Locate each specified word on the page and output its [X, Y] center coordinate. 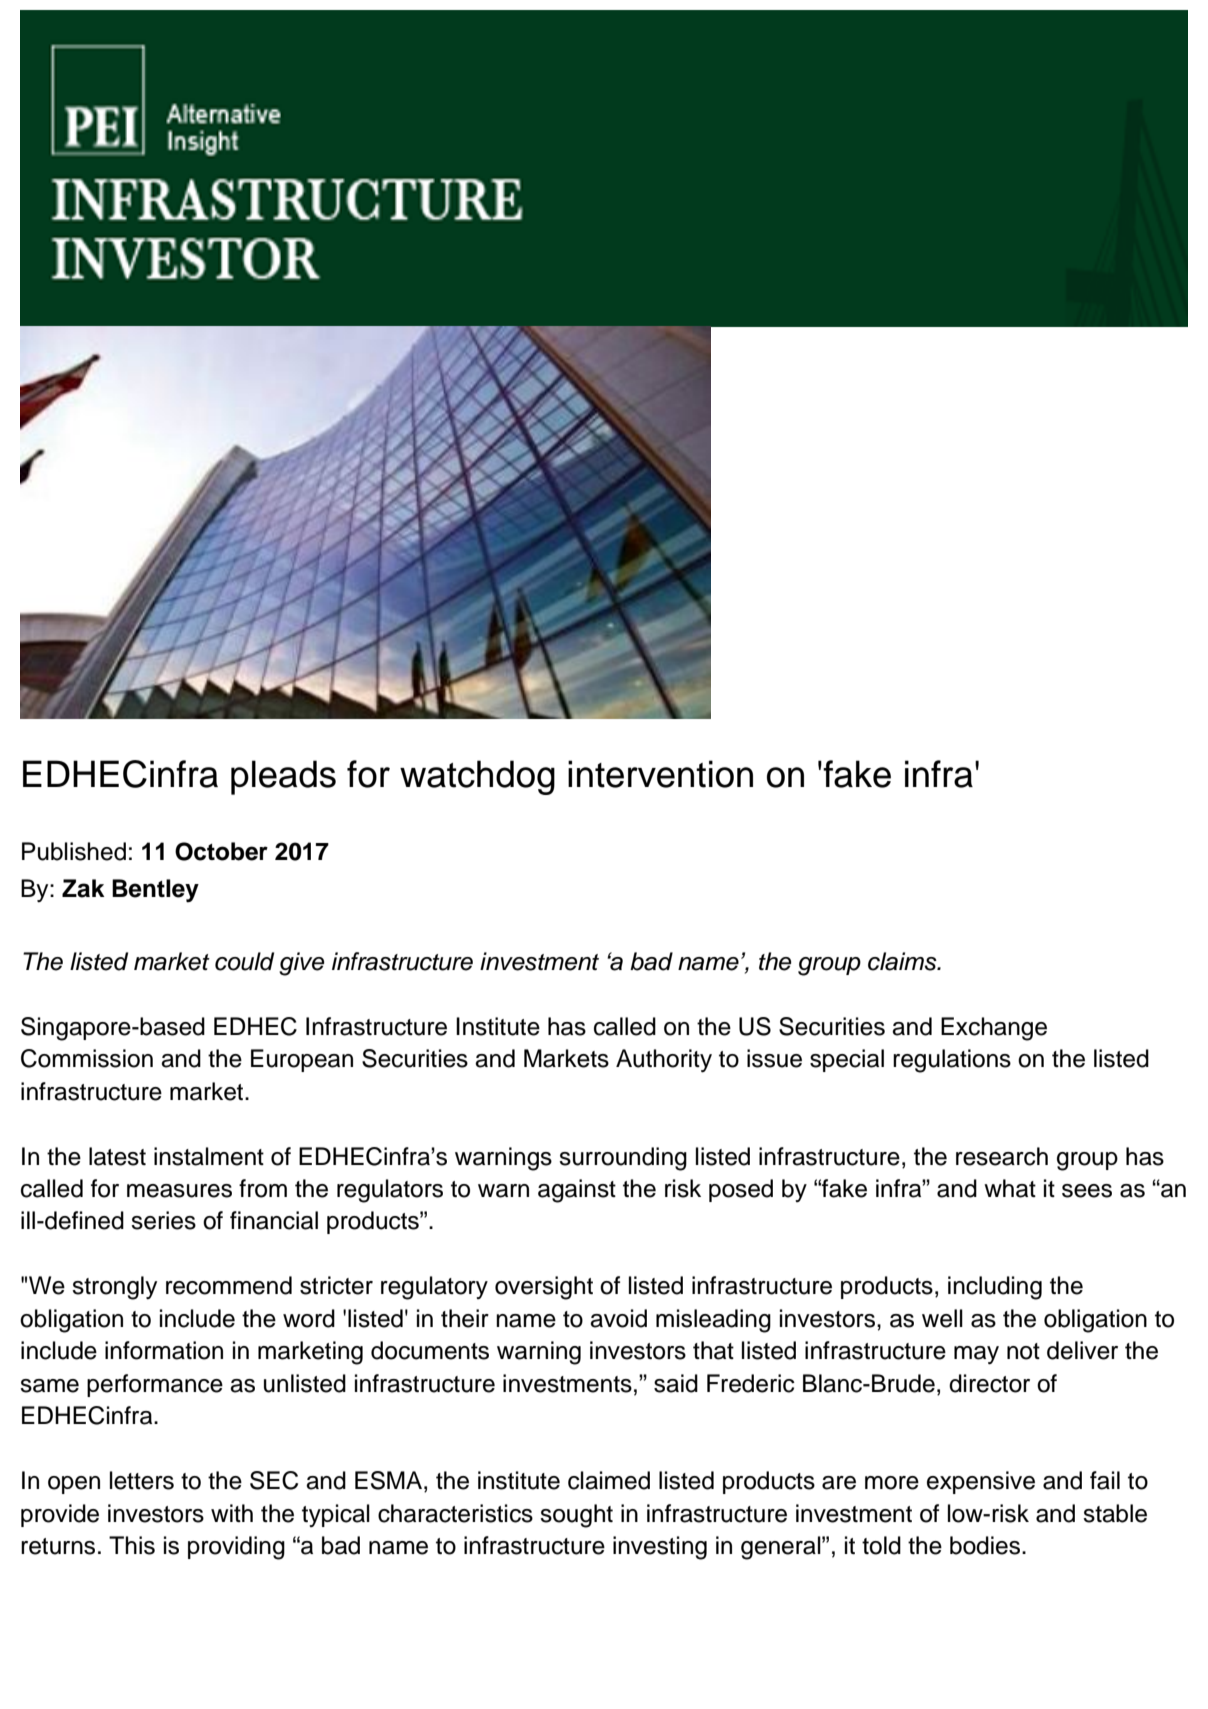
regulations [952, 1061]
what [1010, 1188]
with [232, 1513]
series [163, 1220]
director [989, 1383]
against [577, 1191]
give [301, 964]
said [676, 1383]
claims [903, 961]
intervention [660, 774]
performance [155, 1385]
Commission [87, 1058]
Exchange [994, 1029]
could [244, 961]
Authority [664, 1061]
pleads [283, 777]
